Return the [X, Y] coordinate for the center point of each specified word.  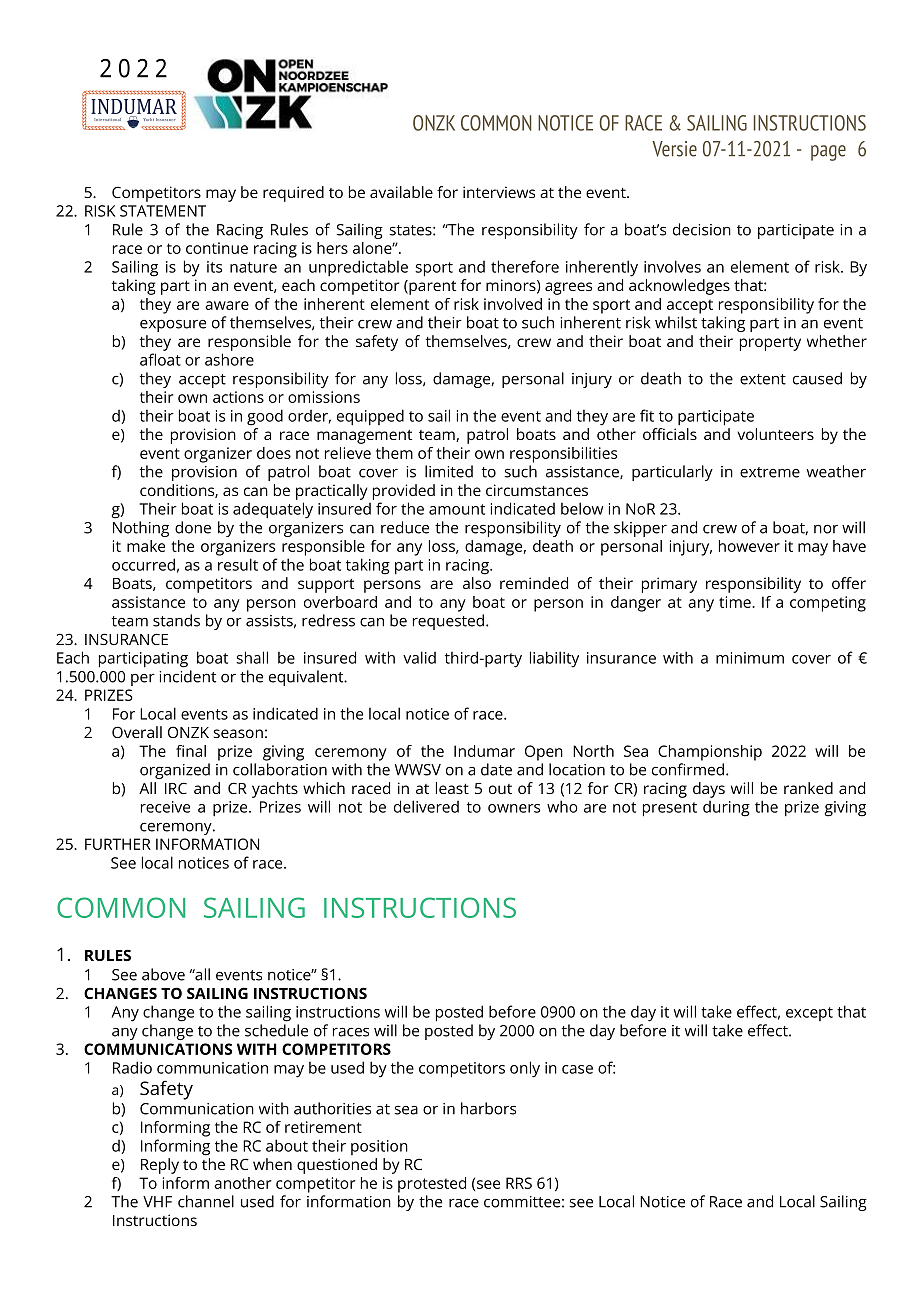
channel [206, 1201]
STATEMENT [163, 211]
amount [457, 509]
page [828, 153]
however [749, 546]
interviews [499, 192]
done [193, 527]
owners [514, 808]
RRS [519, 1183]
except [809, 1014]
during [726, 809]
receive [165, 807]
